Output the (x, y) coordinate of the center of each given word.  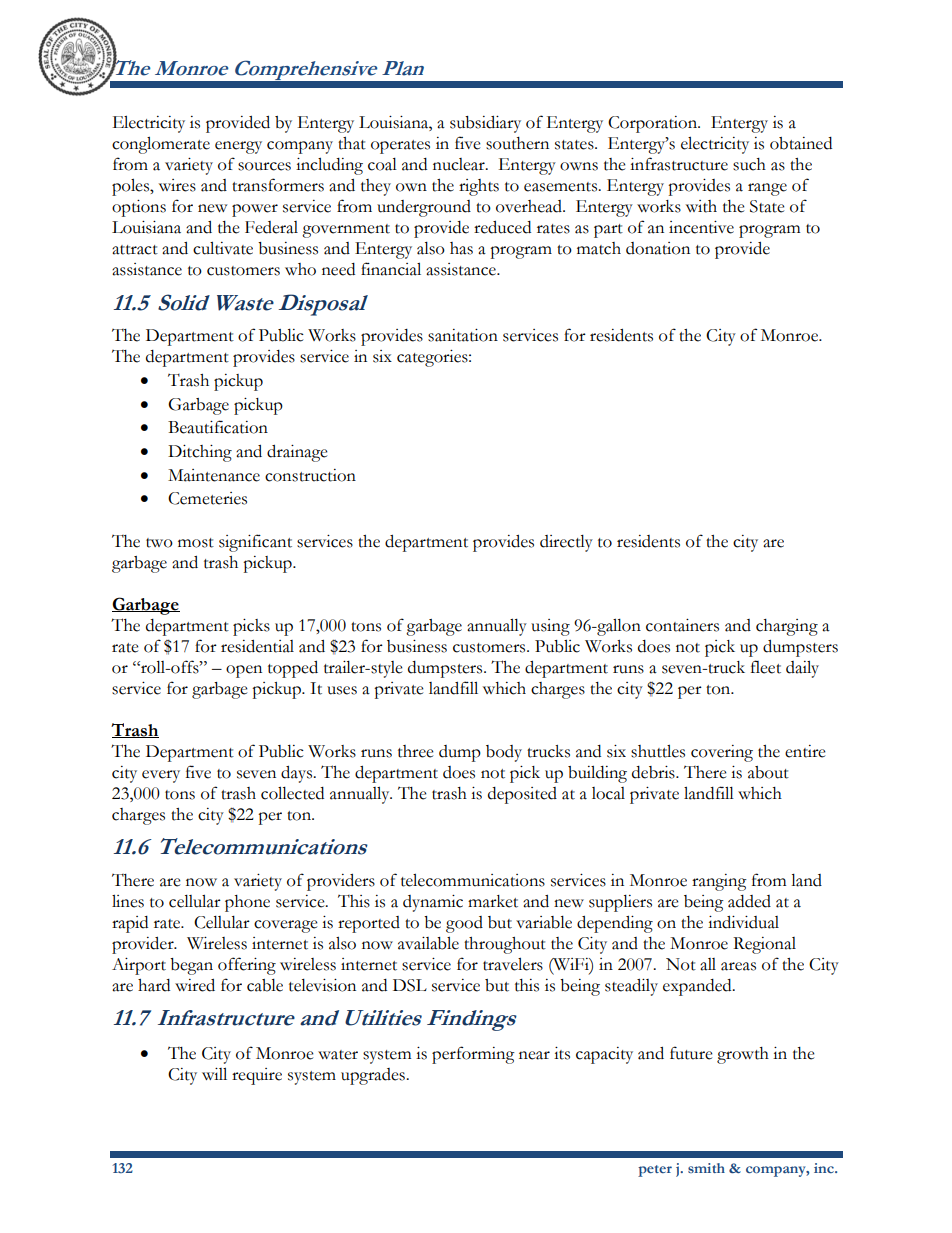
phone (247, 903)
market (493, 901)
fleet (766, 667)
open (244, 671)
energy (238, 147)
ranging (719, 882)
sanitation (463, 335)
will (214, 1074)
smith (706, 1168)
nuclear (460, 164)
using (550, 627)
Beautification (218, 427)
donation (658, 248)
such (749, 164)
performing (473, 1055)
